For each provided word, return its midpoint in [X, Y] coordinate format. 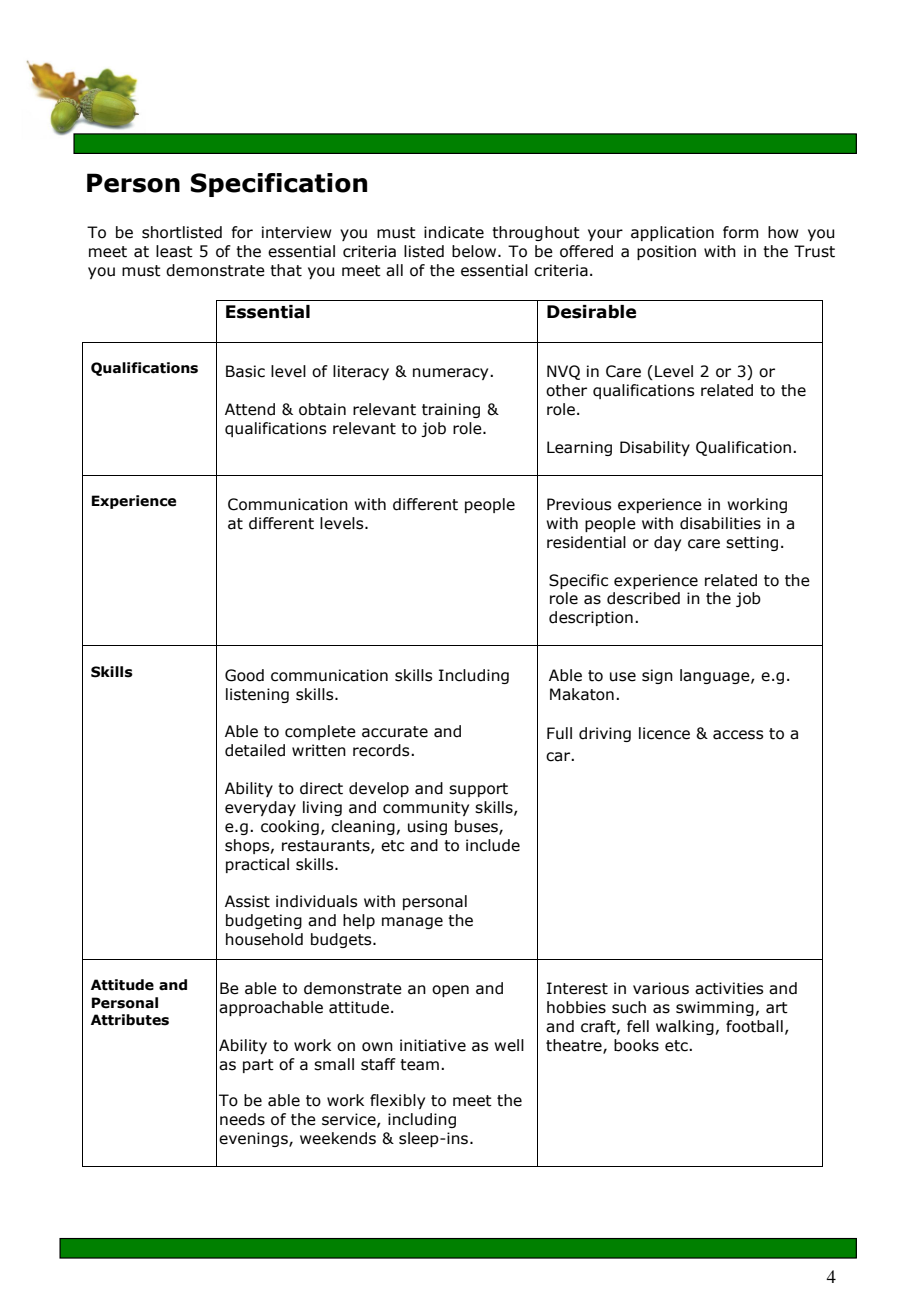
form [740, 232]
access [738, 735]
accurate [395, 732]
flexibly [397, 1101]
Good [244, 675]
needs [242, 1119]
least [174, 251]
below [475, 251]
